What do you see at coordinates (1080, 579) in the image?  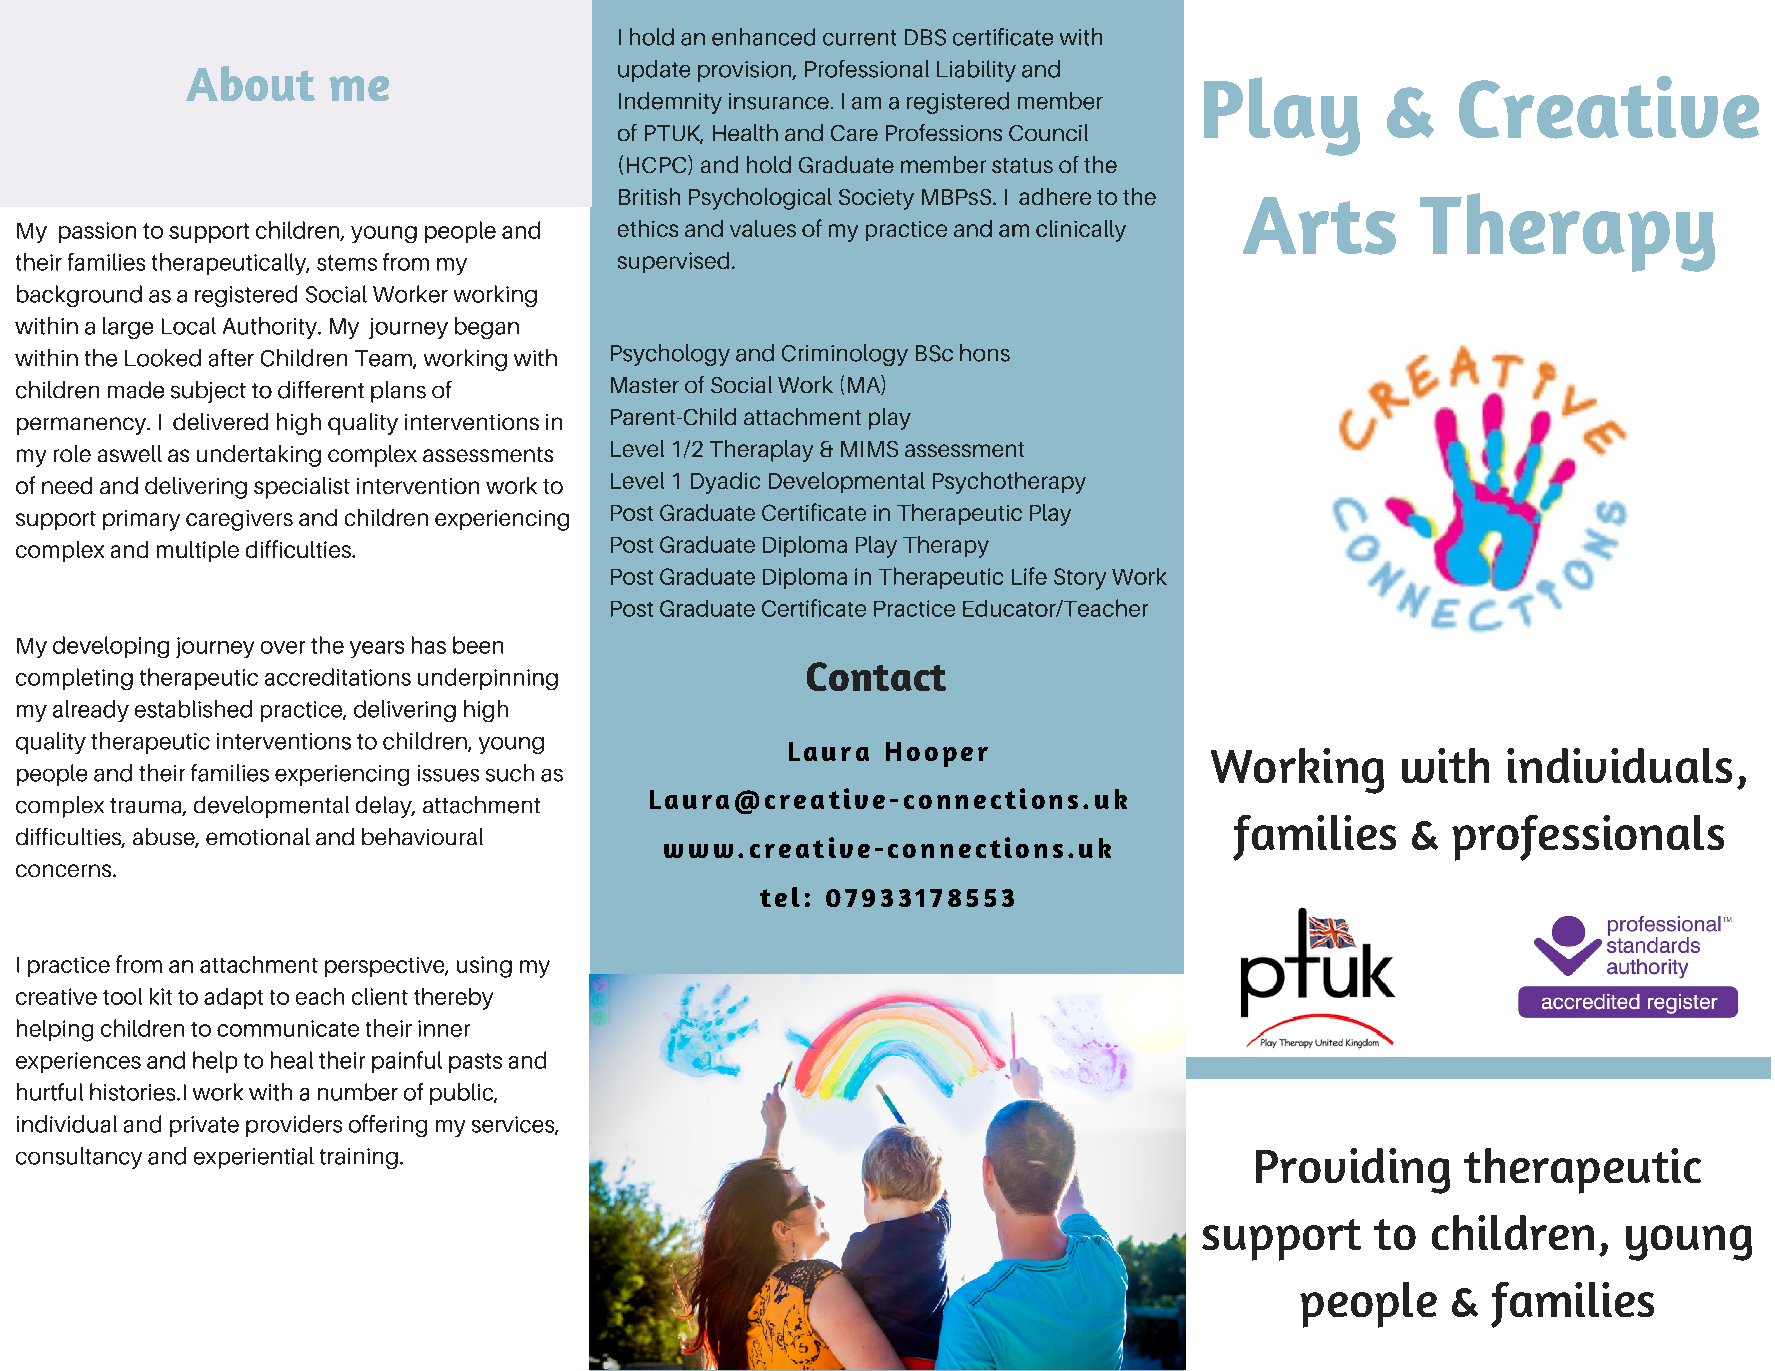 I see `Story` at bounding box center [1080, 579].
